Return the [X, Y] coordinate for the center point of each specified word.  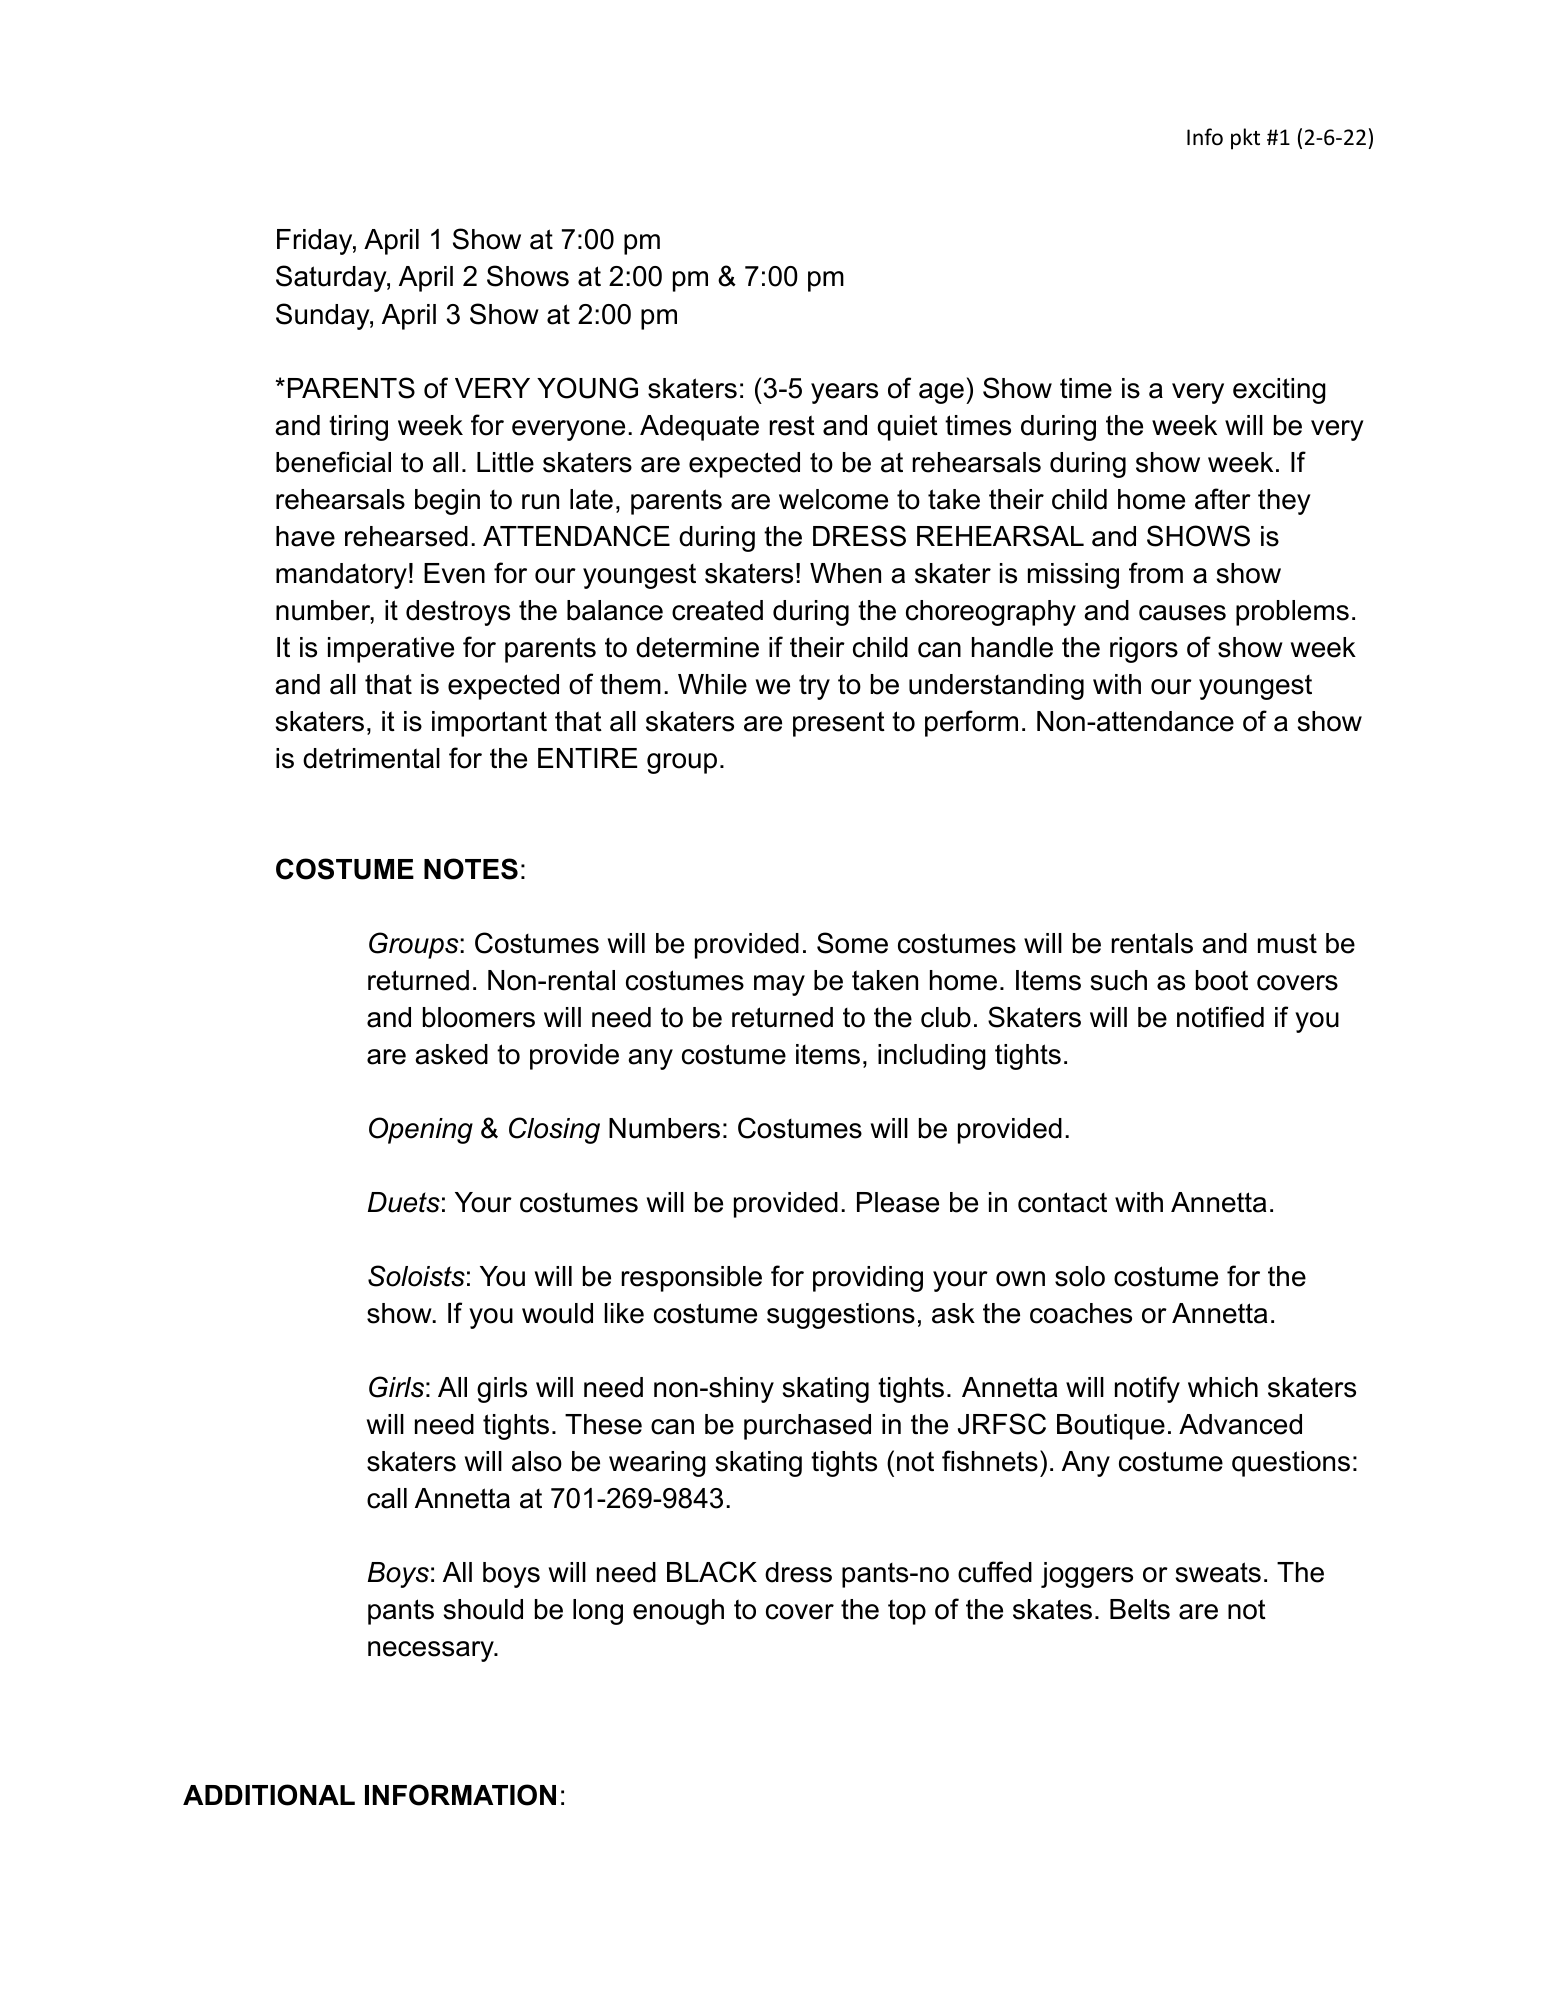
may [779, 985]
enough [678, 1612]
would [557, 1313]
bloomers [479, 1017]
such [1119, 980]
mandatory [341, 576]
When [845, 573]
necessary [432, 1651]
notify [1147, 1389]
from [1156, 573]
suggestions [841, 1316]
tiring [358, 428]
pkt [1245, 139]
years [844, 393]
